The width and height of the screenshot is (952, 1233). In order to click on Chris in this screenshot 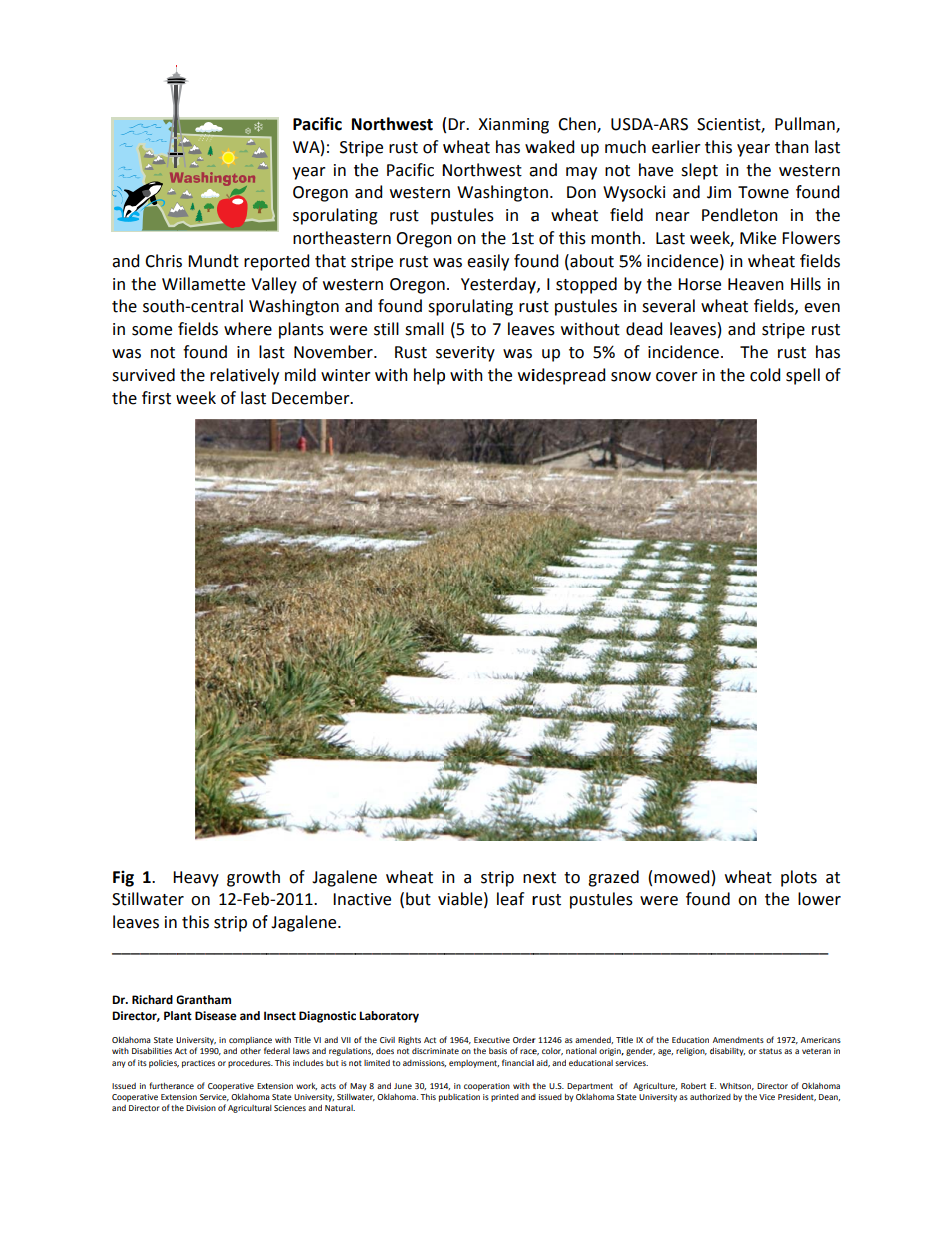, I will do `click(163, 261)`.
